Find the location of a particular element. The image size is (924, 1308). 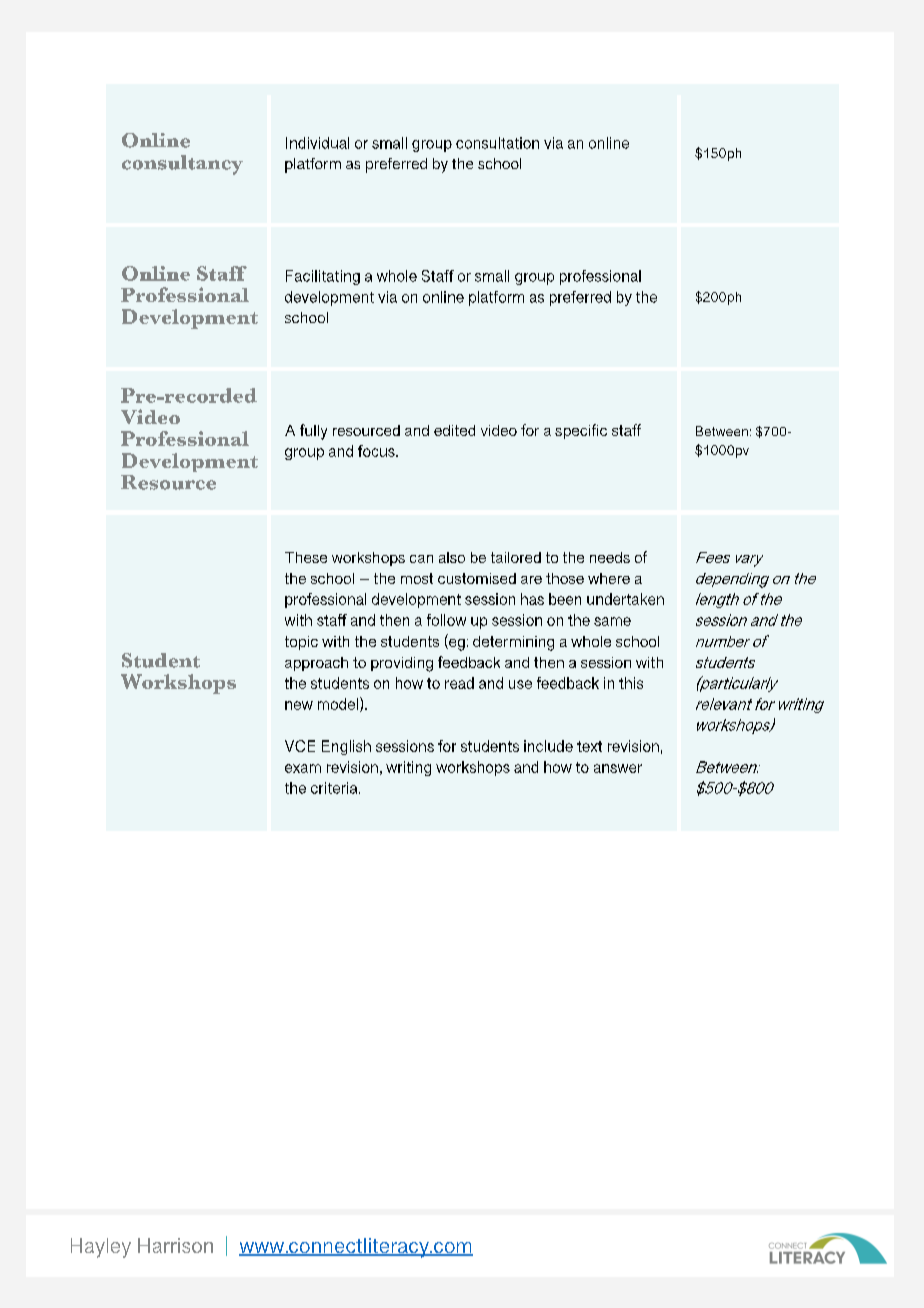

consultation is located at coordinates (497, 143).
